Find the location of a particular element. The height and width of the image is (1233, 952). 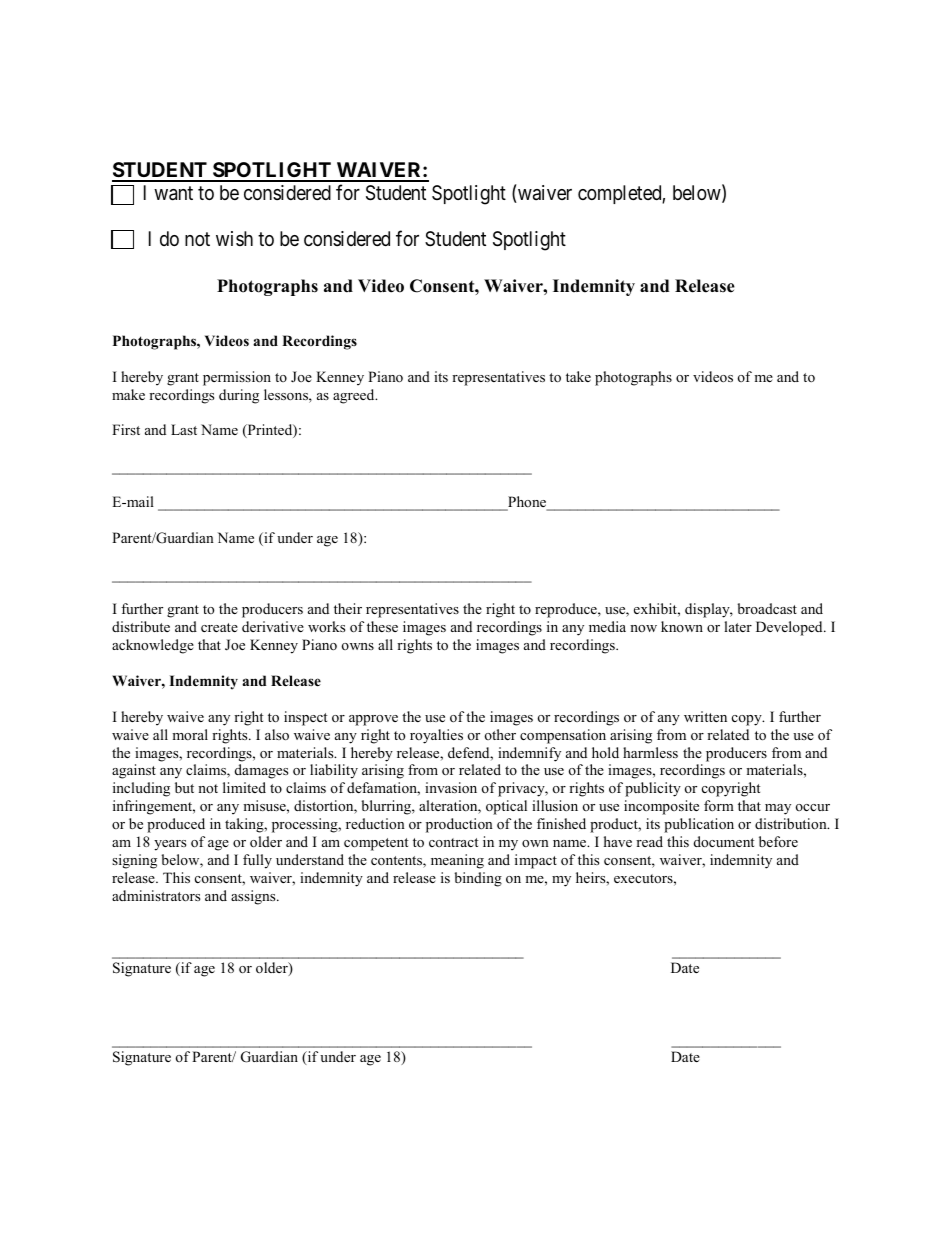

broadcast is located at coordinates (767, 608).
